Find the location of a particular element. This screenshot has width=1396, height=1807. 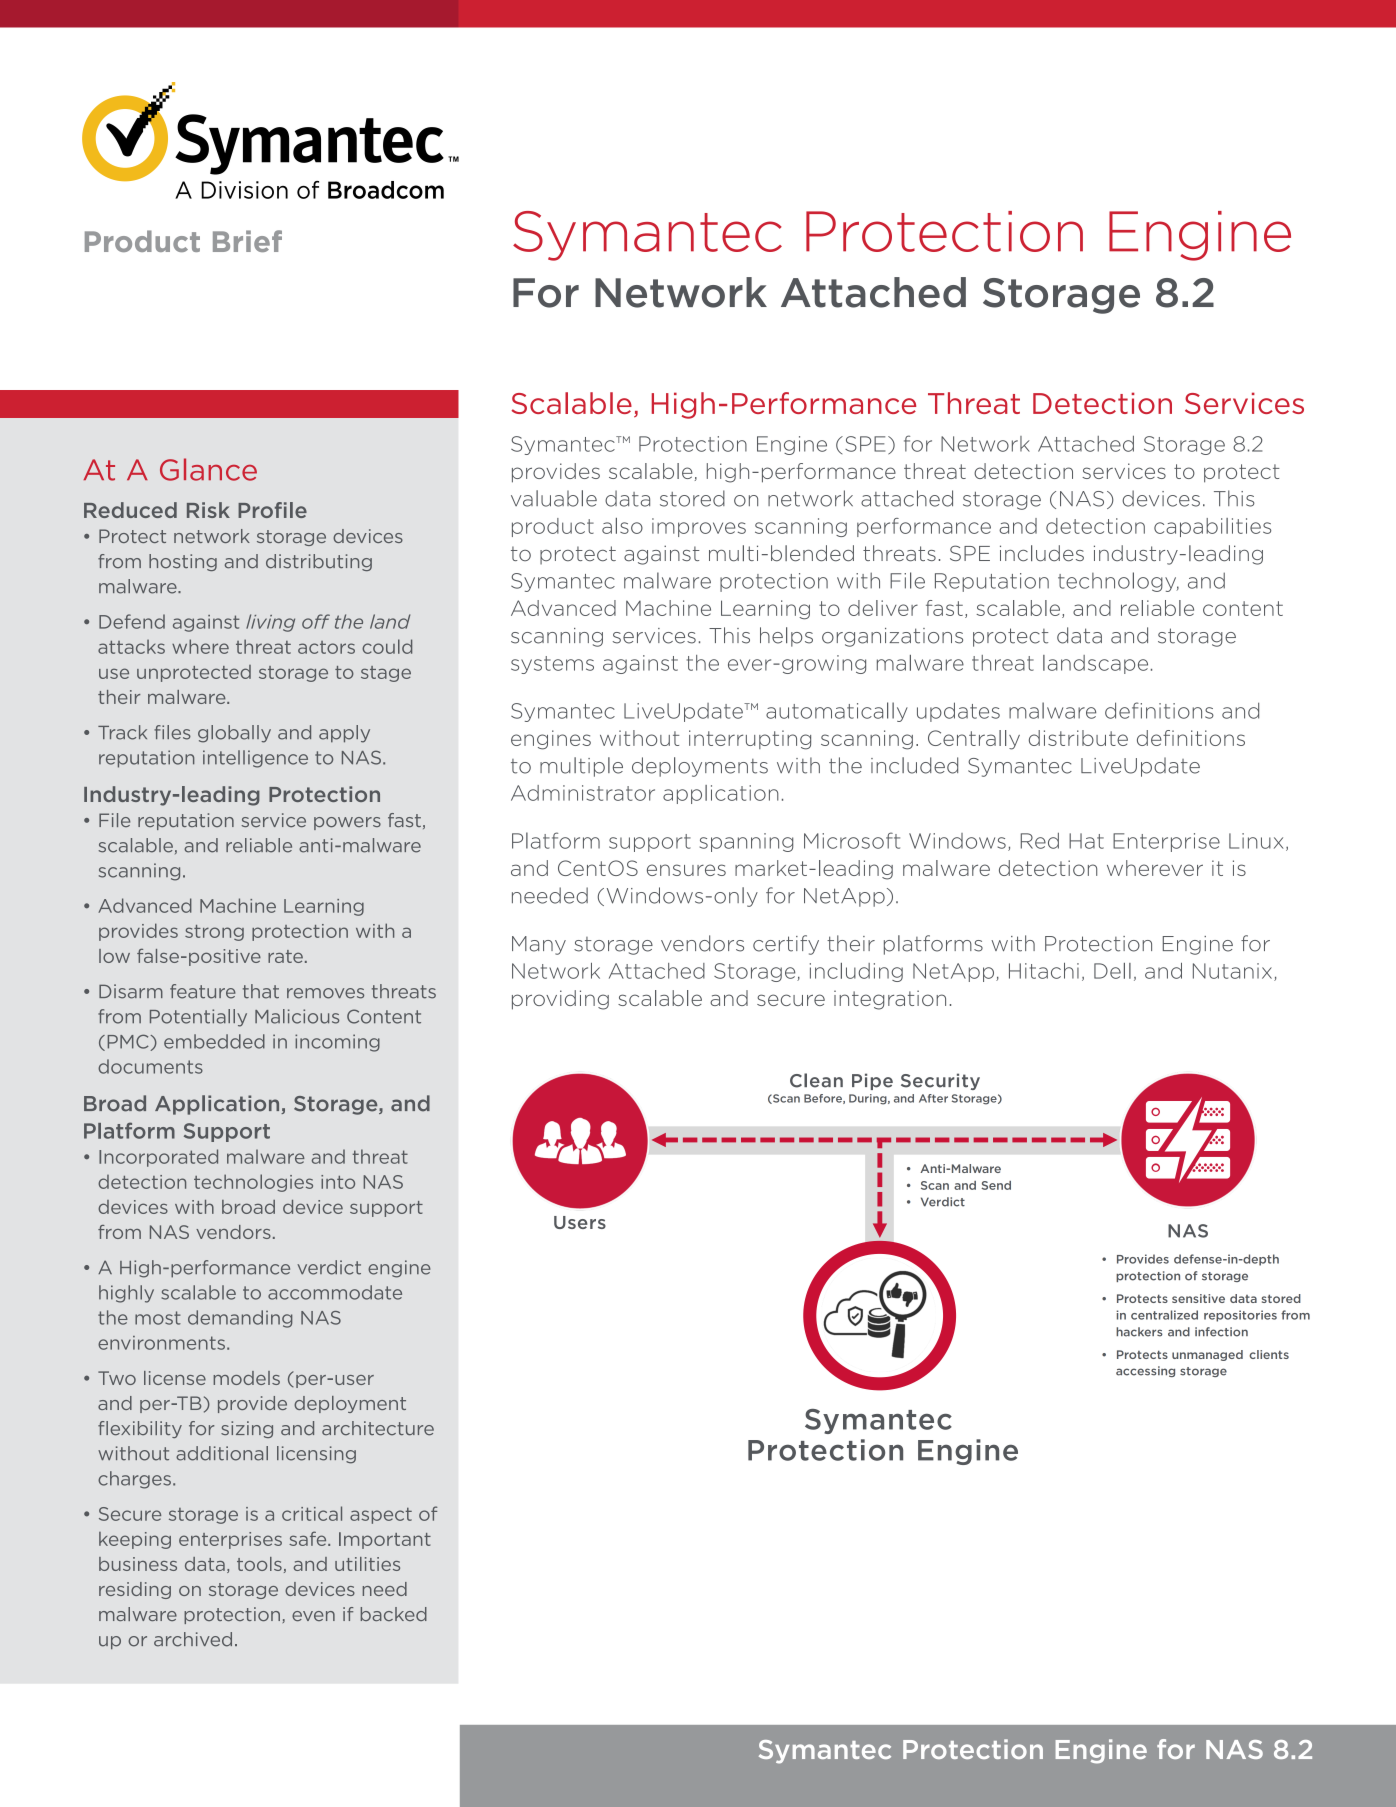

Brief is located at coordinates (247, 241).
